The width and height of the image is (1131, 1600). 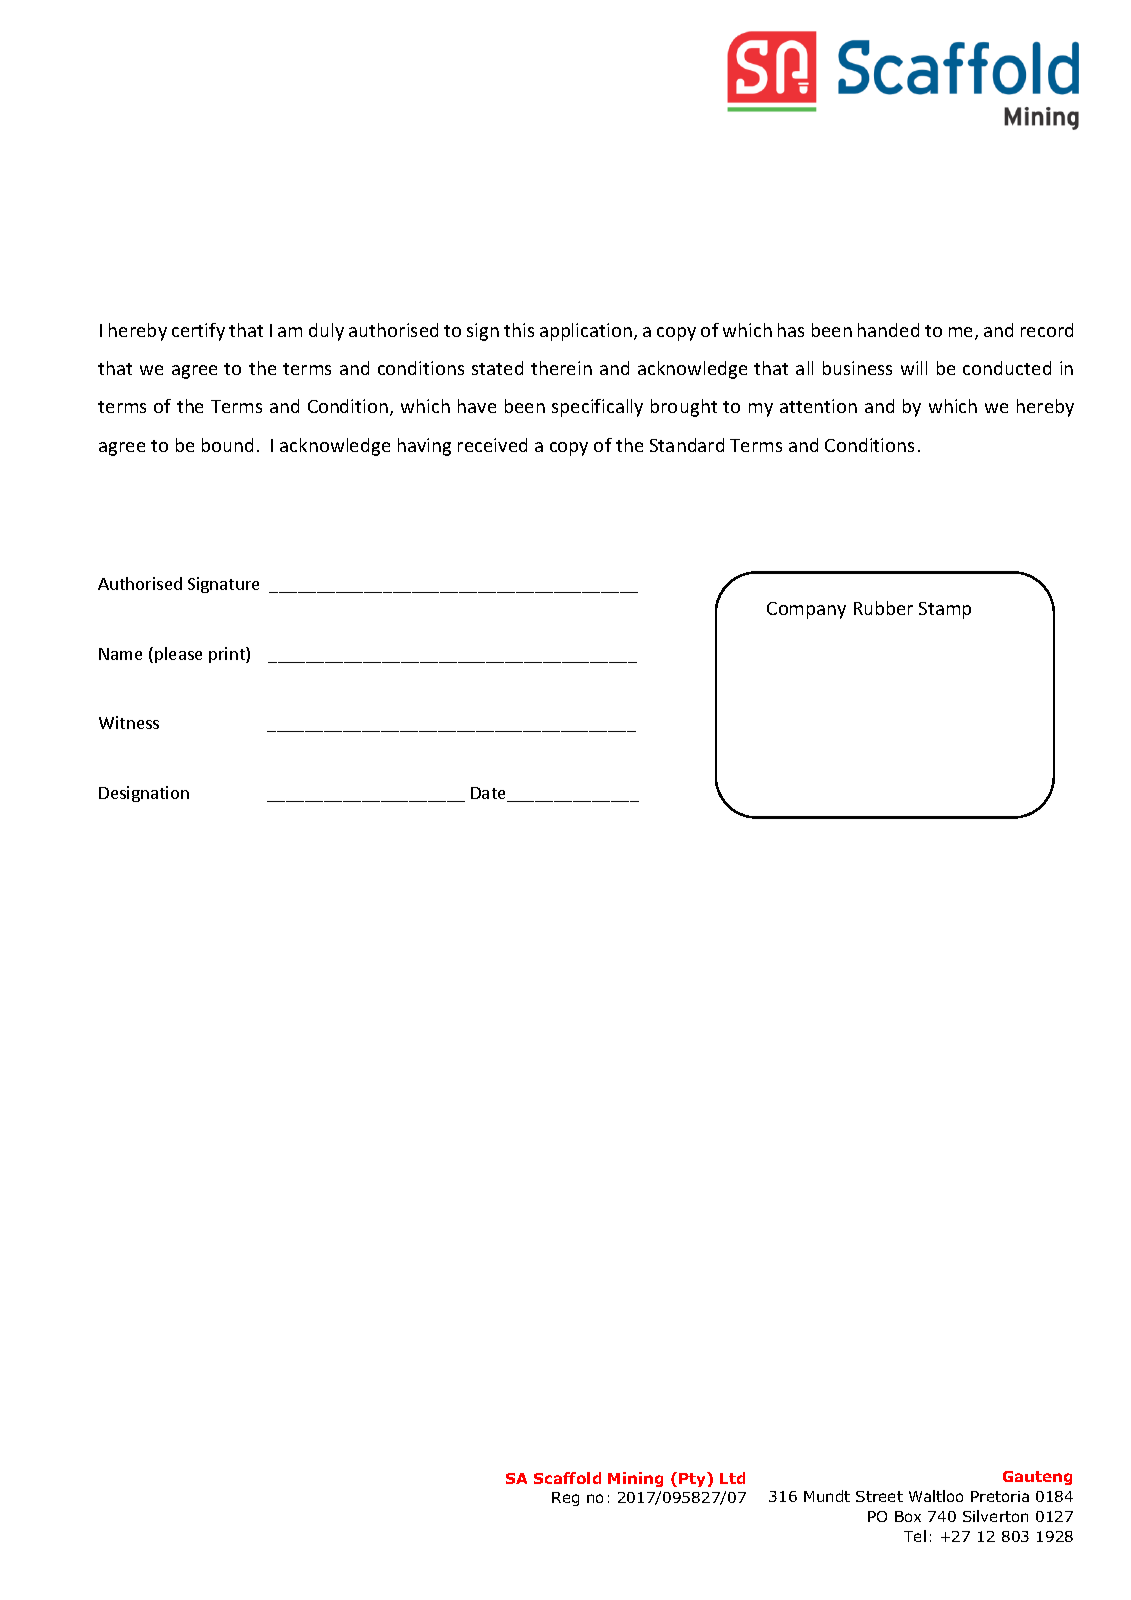 What do you see at coordinates (945, 610) in the image?
I see `Stamp` at bounding box center [945, 610].
